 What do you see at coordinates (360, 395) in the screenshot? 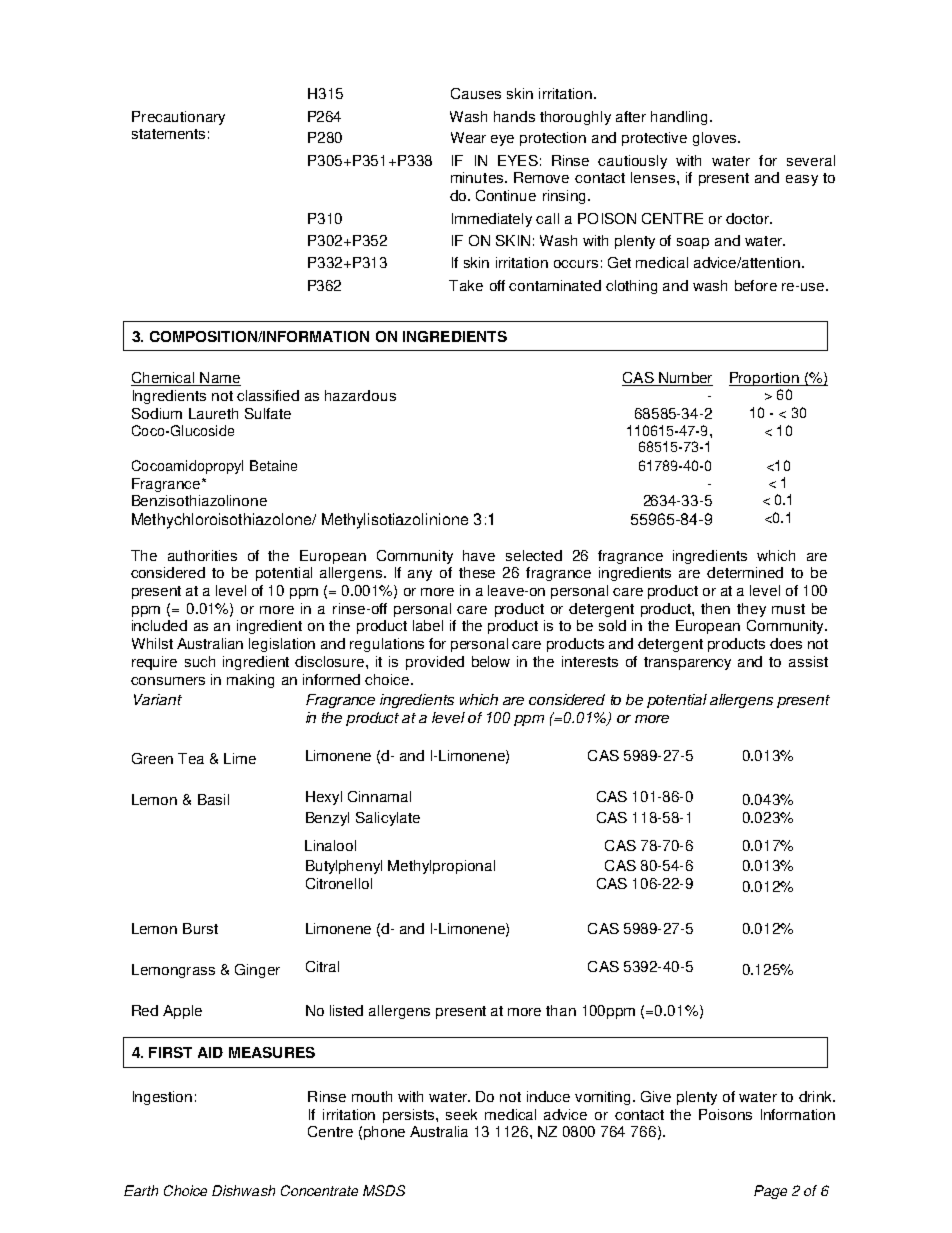
I see `hazardous` at bounding box center [360, 395].
